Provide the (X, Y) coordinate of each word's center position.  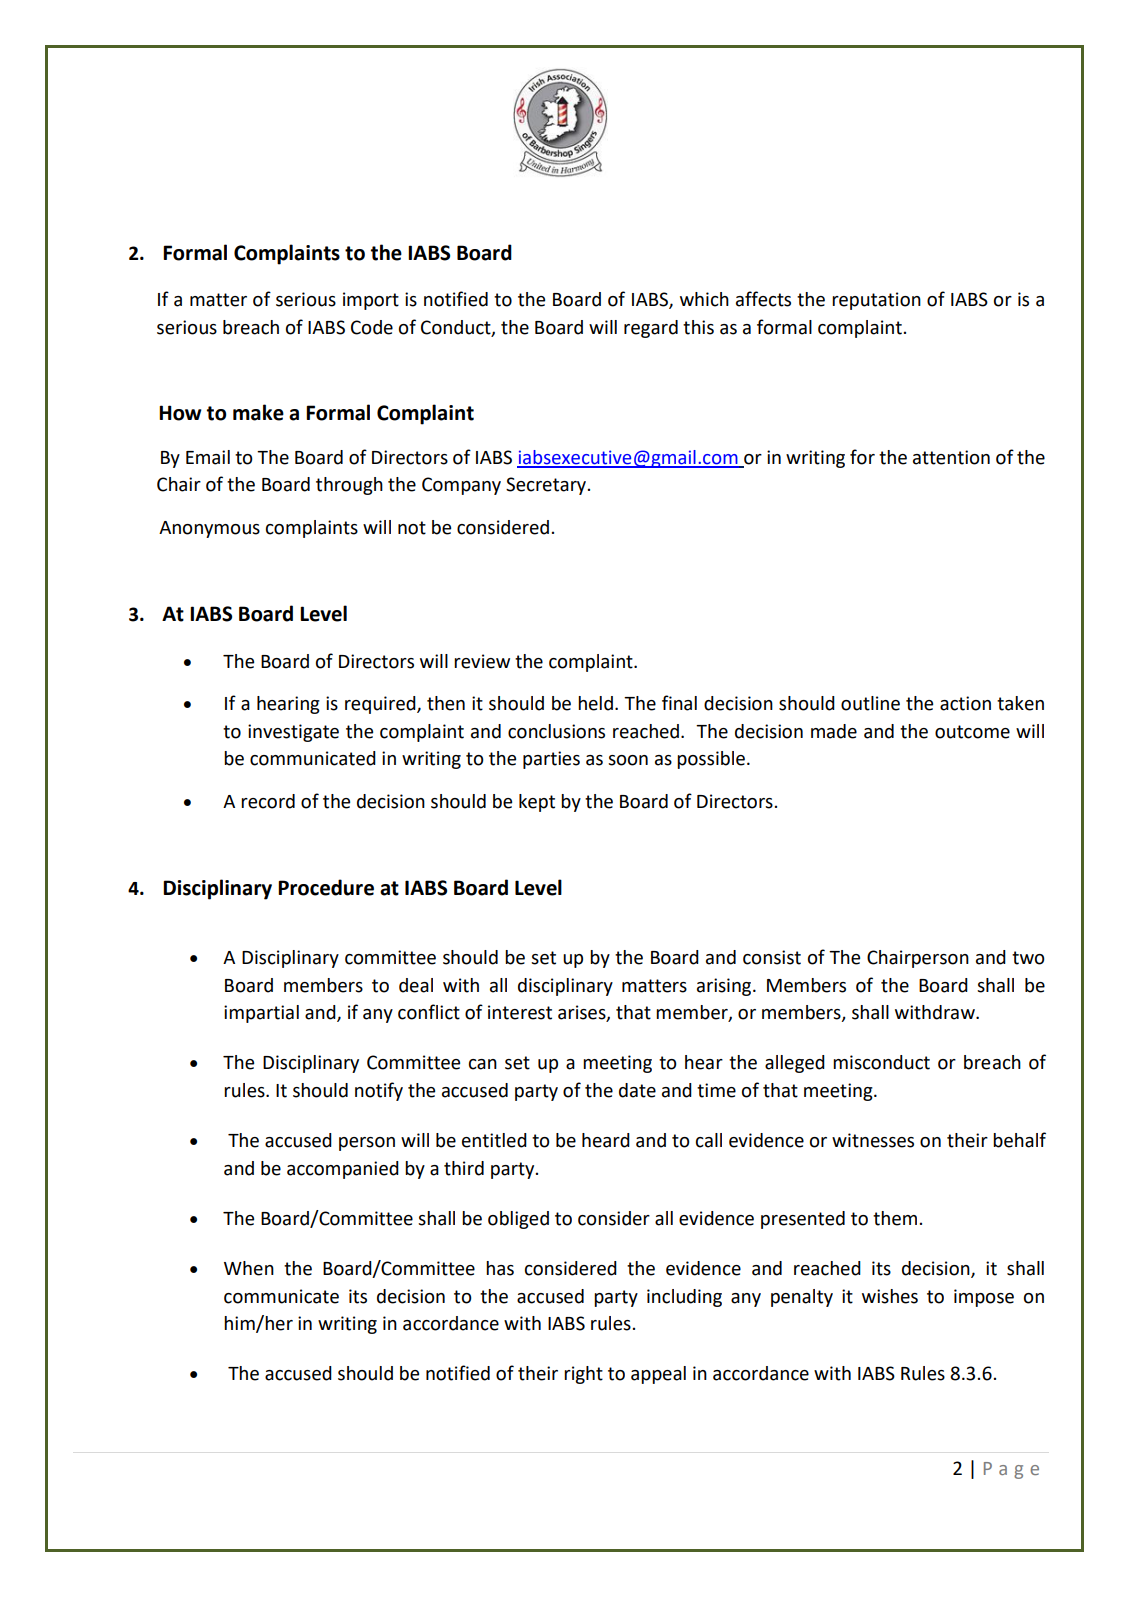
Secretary (546, 486)
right (583, 1375)
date (637, 1090)
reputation (876, 301)
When (249, 1268)
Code (372, 327)
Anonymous (209, 529)
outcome (972, 732)
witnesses (873, 1140)
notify (379, 1091)
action (965, 703)
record (268, 801)
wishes (890, 1296)
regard (651, 329)
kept (537, 803)
